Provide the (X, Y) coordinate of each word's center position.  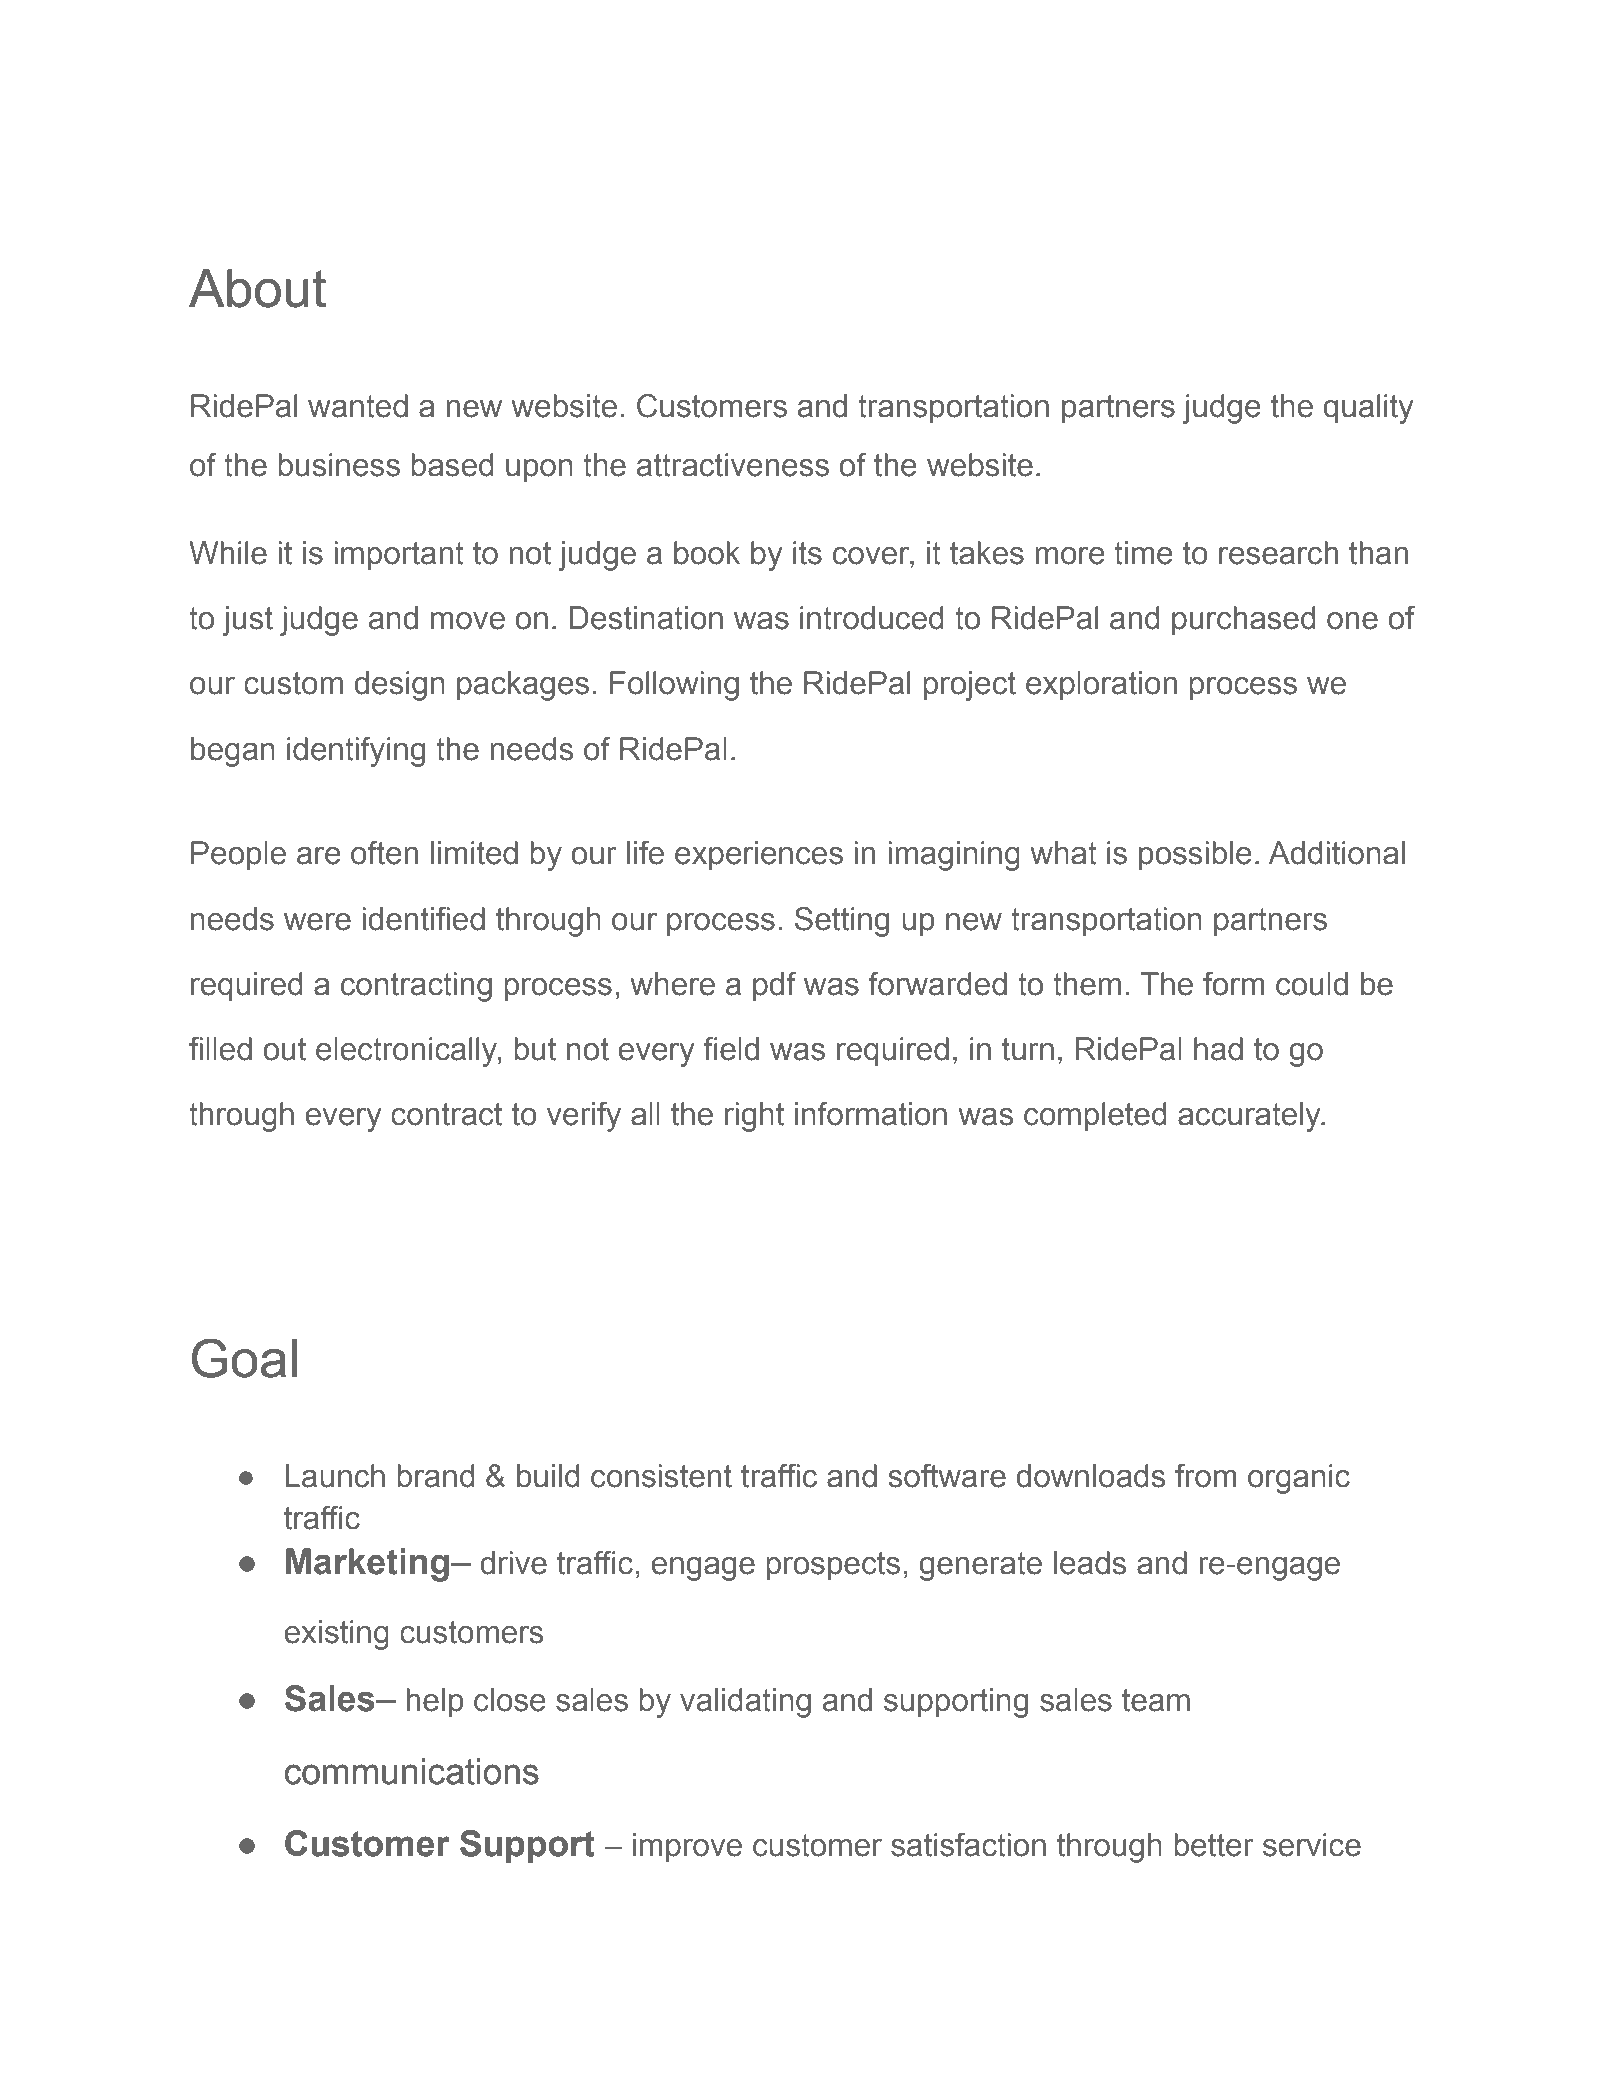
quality (1368, 409)
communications (412, 1771)
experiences (759, 856)
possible (1195, 856)
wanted (358, 406)
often (384, 853)
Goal (244, 1358)
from (1205, 1476)
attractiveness (733, 465)
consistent (661, 1476)
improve (687, 1848)
